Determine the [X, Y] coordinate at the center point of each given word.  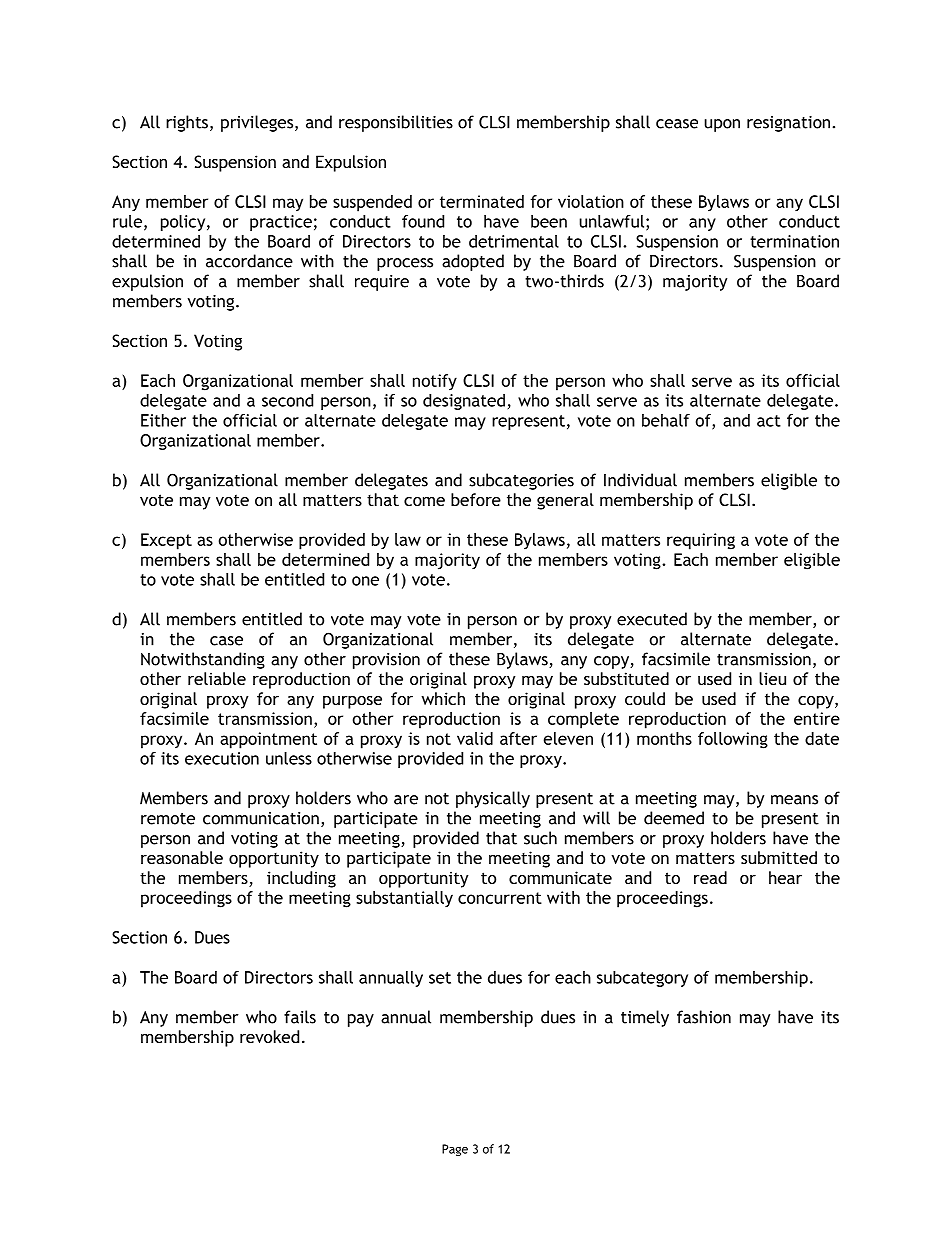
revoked [269, 1036]
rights [187, 123]
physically [493, 799]
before [476, 499]
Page [455, 1150]
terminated [482, 201]
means [794, 800]
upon [722, 125]
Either [163, 420]
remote [168, 819]
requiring [701, 541]
